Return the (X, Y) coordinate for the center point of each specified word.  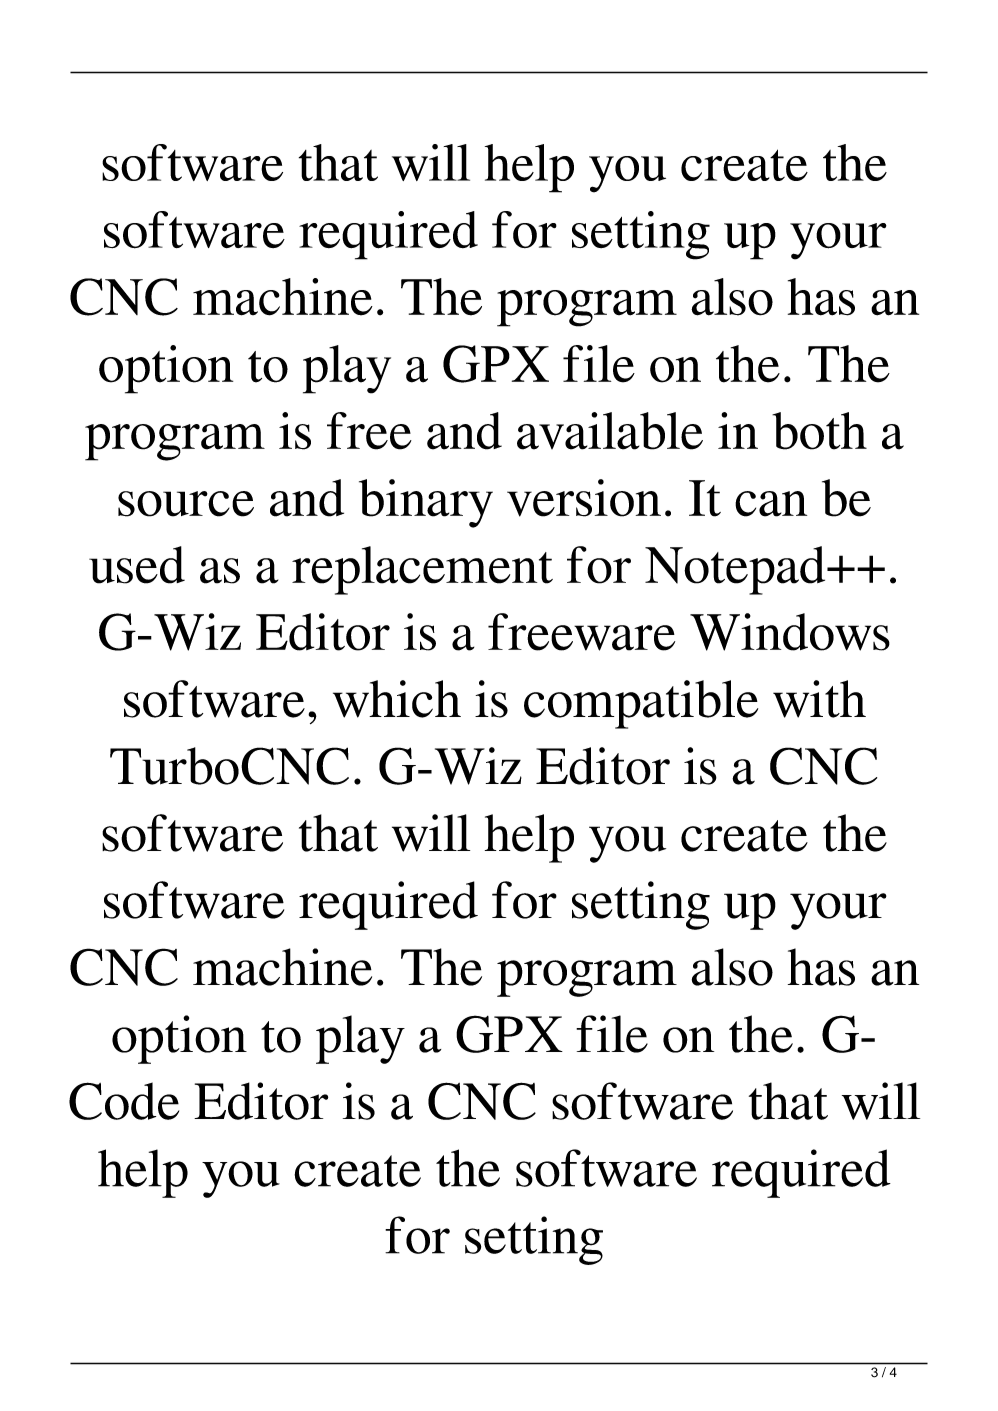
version (584, 498)
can (771, 504)
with (819, 699)
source (186, 504)
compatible (641, 704)
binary (426, 503)
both (819, 431)
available (610, 431)
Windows (790, 632)
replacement (422, 570)
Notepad (736, 570)
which (397, 699)
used (137, 565)
